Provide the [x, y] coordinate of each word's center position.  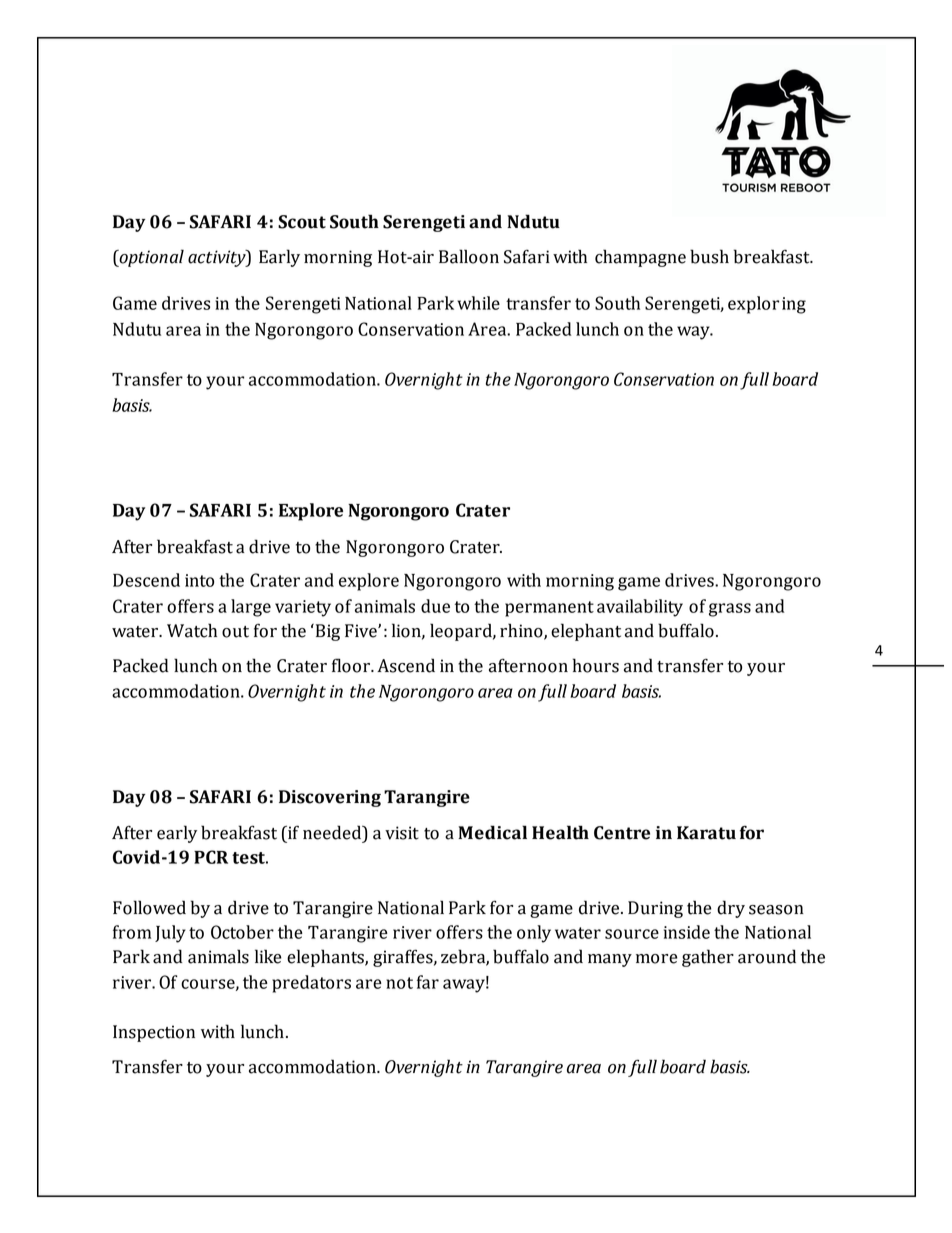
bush [709, 256]
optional [150, 258]
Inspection [154, 1033]
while [478, 303]
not [399, 983]
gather [708, 958]
